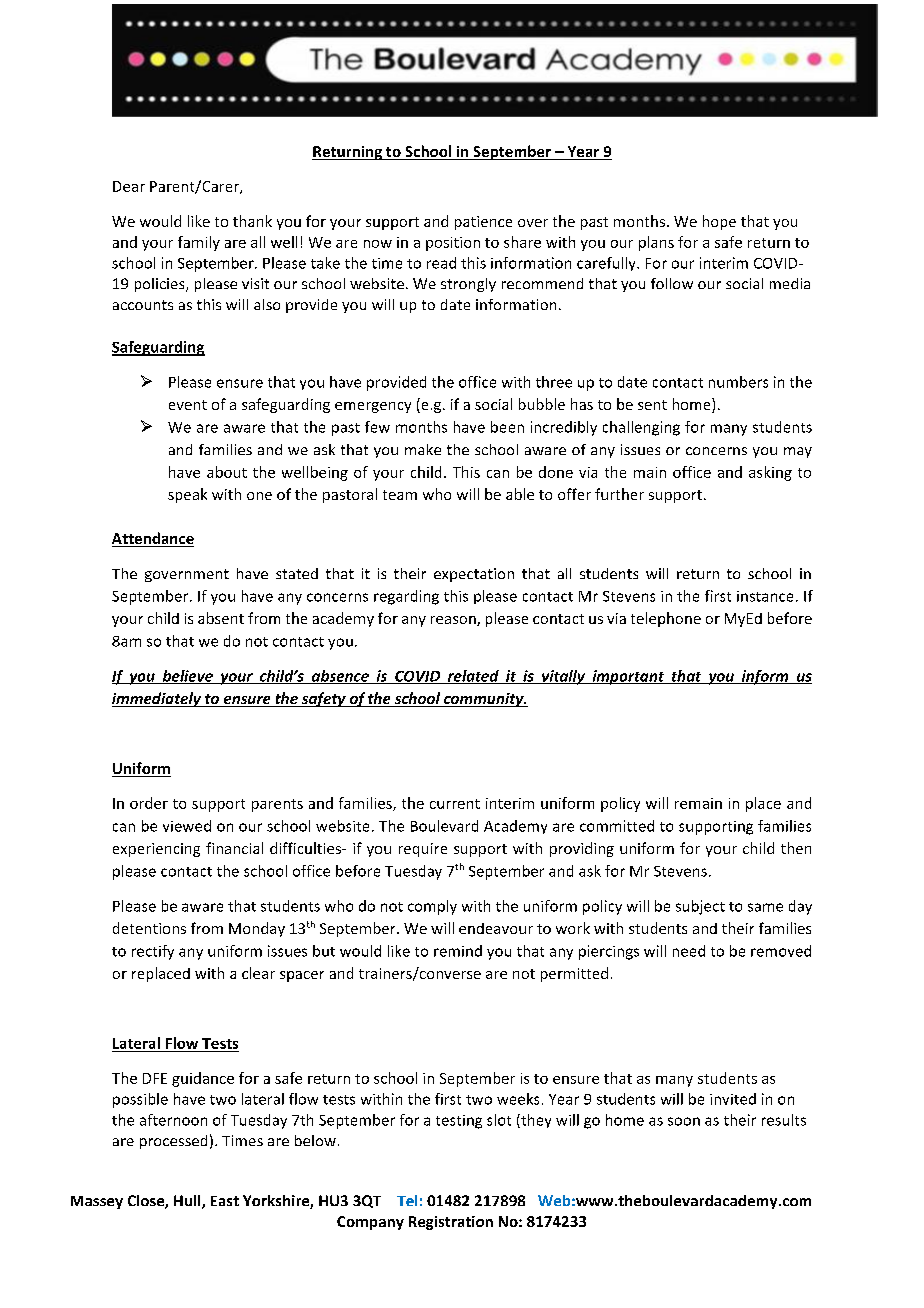 The height and width of the document is (1308, 924). I want to click on soon, so click(684, 1121).
